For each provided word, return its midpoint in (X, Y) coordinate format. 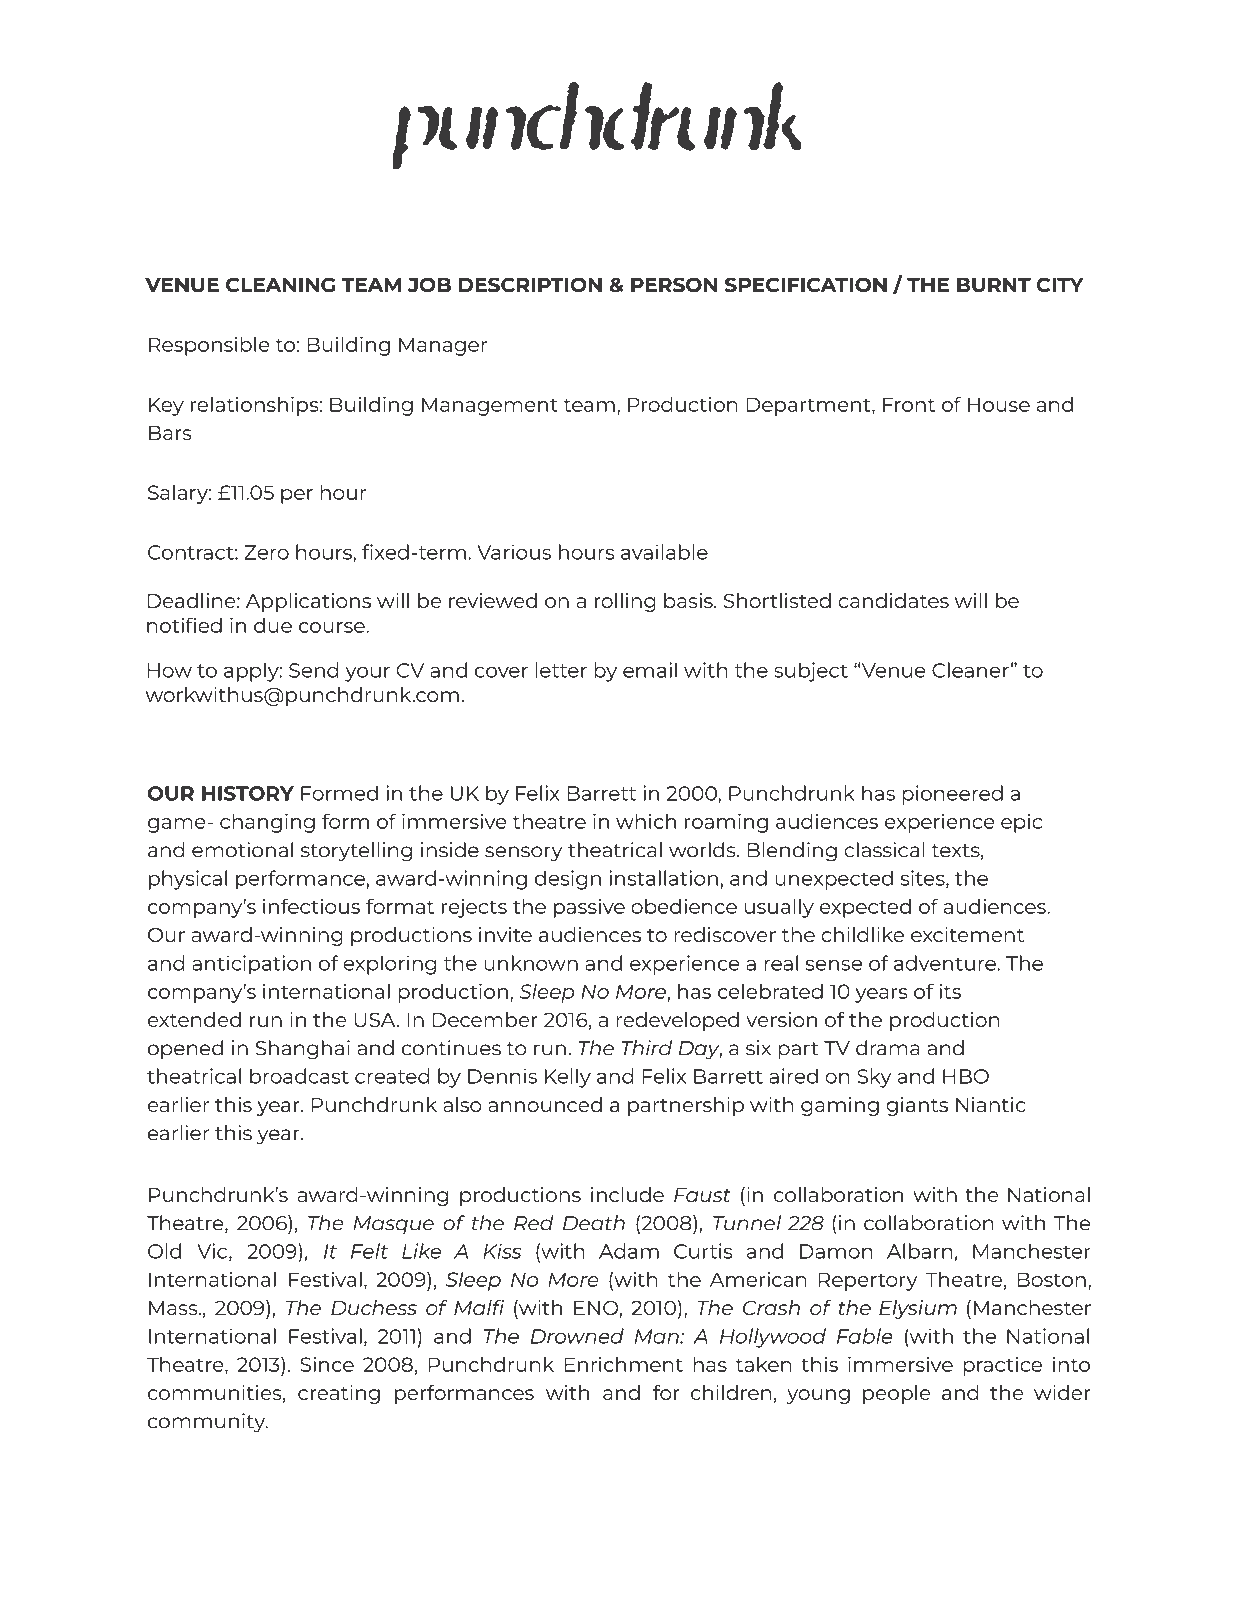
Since (327, 1364)
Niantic (991, 1104)
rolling (625, 602)
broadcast (299, 1076)
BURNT (994, 285)
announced (545, 1104)
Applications (308, 602)
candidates (893, 600)
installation (663, 878)
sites (923, 879)
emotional (242, 850)
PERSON (674, 285)
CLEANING (280, 285)
